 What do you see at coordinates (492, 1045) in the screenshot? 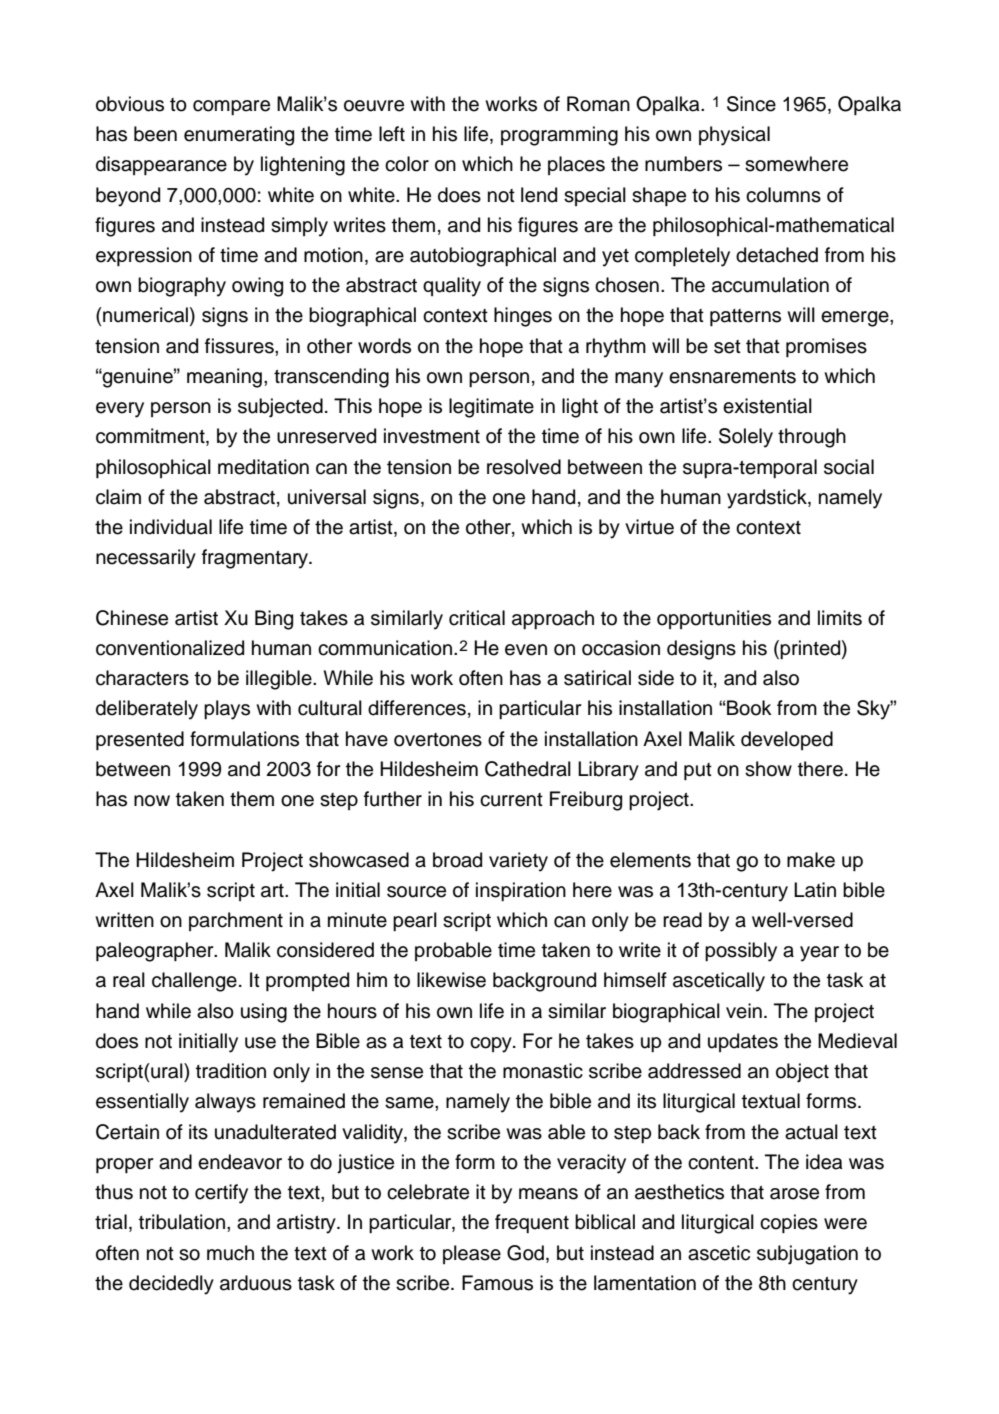
I see `copy` at bounding box center [492, 1045].
